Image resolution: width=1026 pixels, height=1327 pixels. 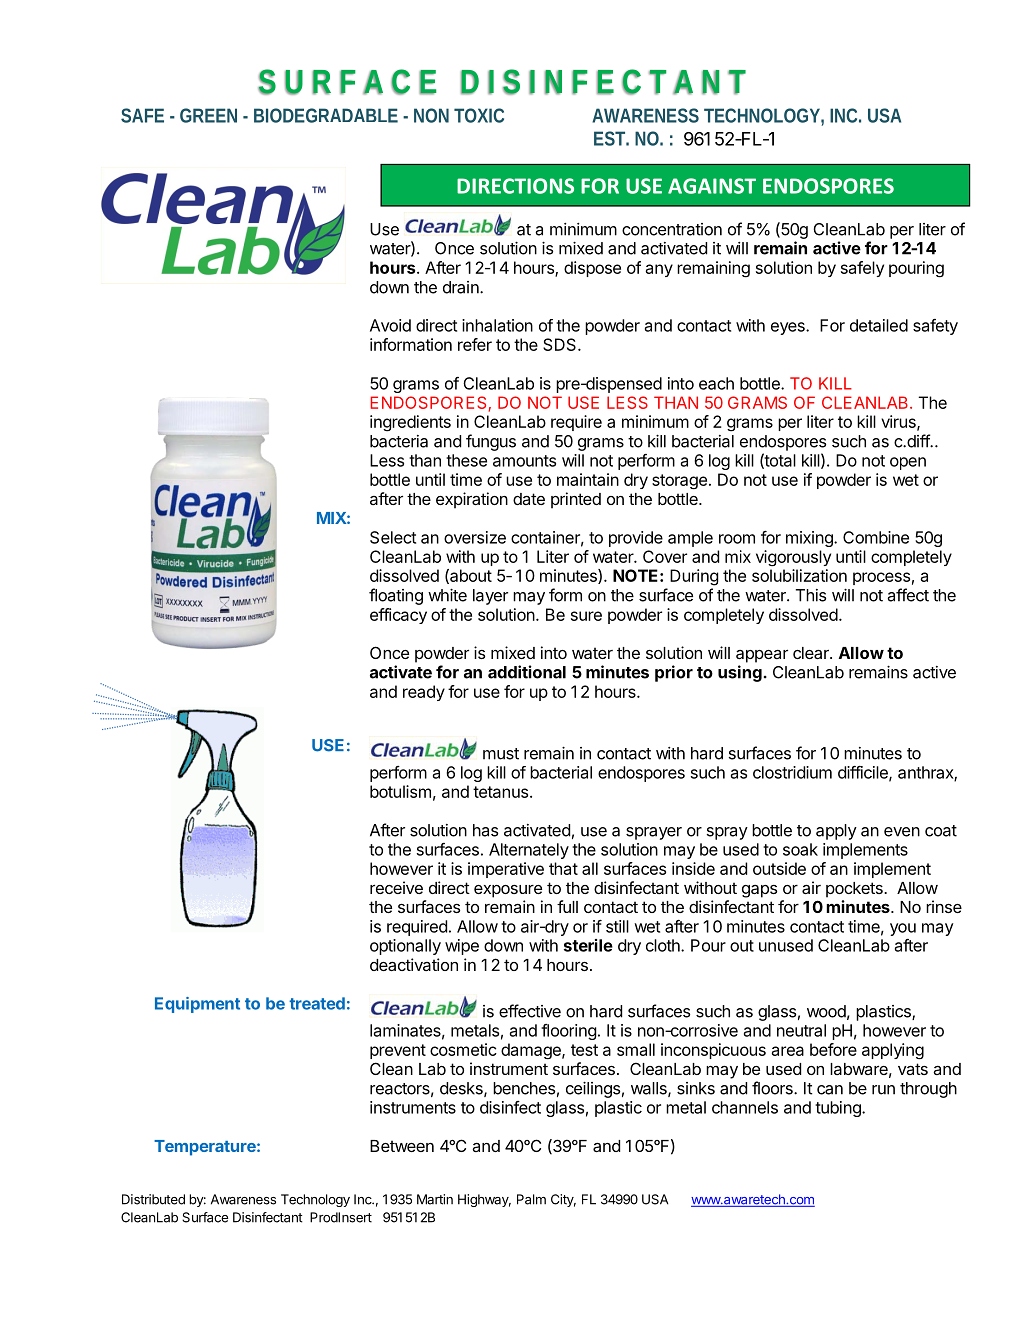 What do you see at coordinates (153, 1199) in the screenshot?
I see `Distributed` at bounding box center [153, 1199].
